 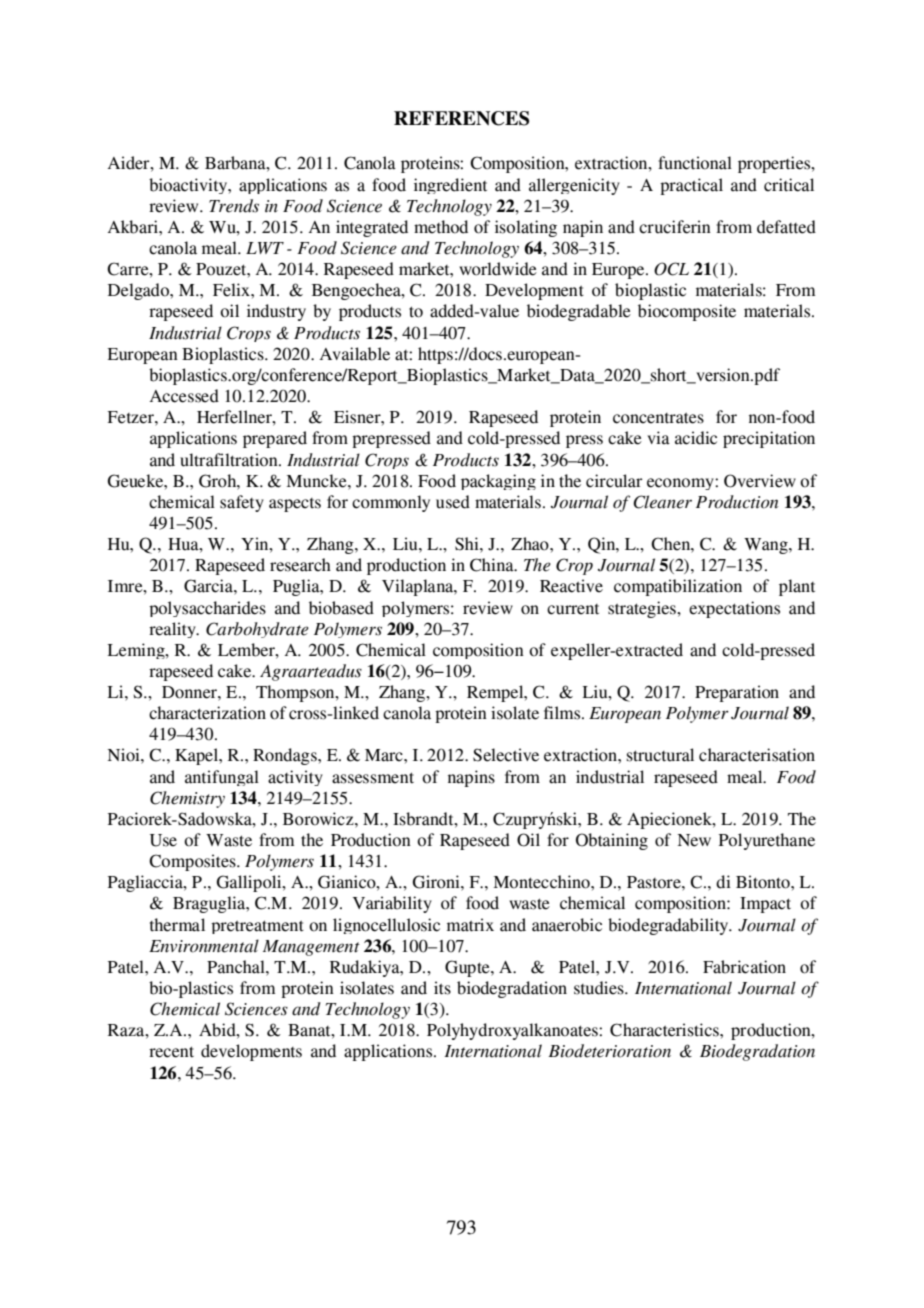 What do you see at coordinates (171, 1052) in the screenshot?
I see `recent` at bounding box center [171, 1052].
